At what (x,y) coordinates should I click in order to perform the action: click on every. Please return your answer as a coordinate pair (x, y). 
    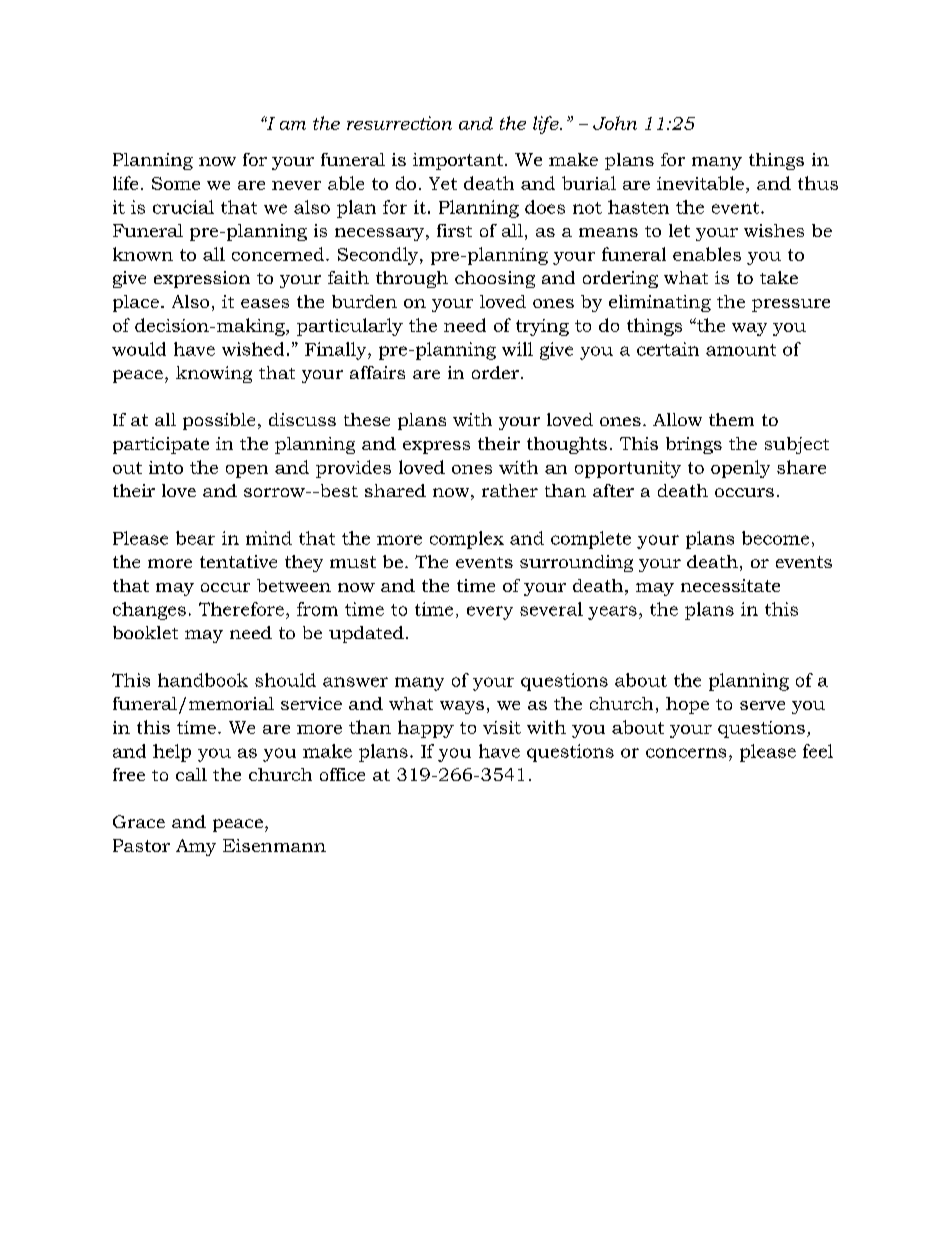
    Looking at the image, I should click on (490, 613).
